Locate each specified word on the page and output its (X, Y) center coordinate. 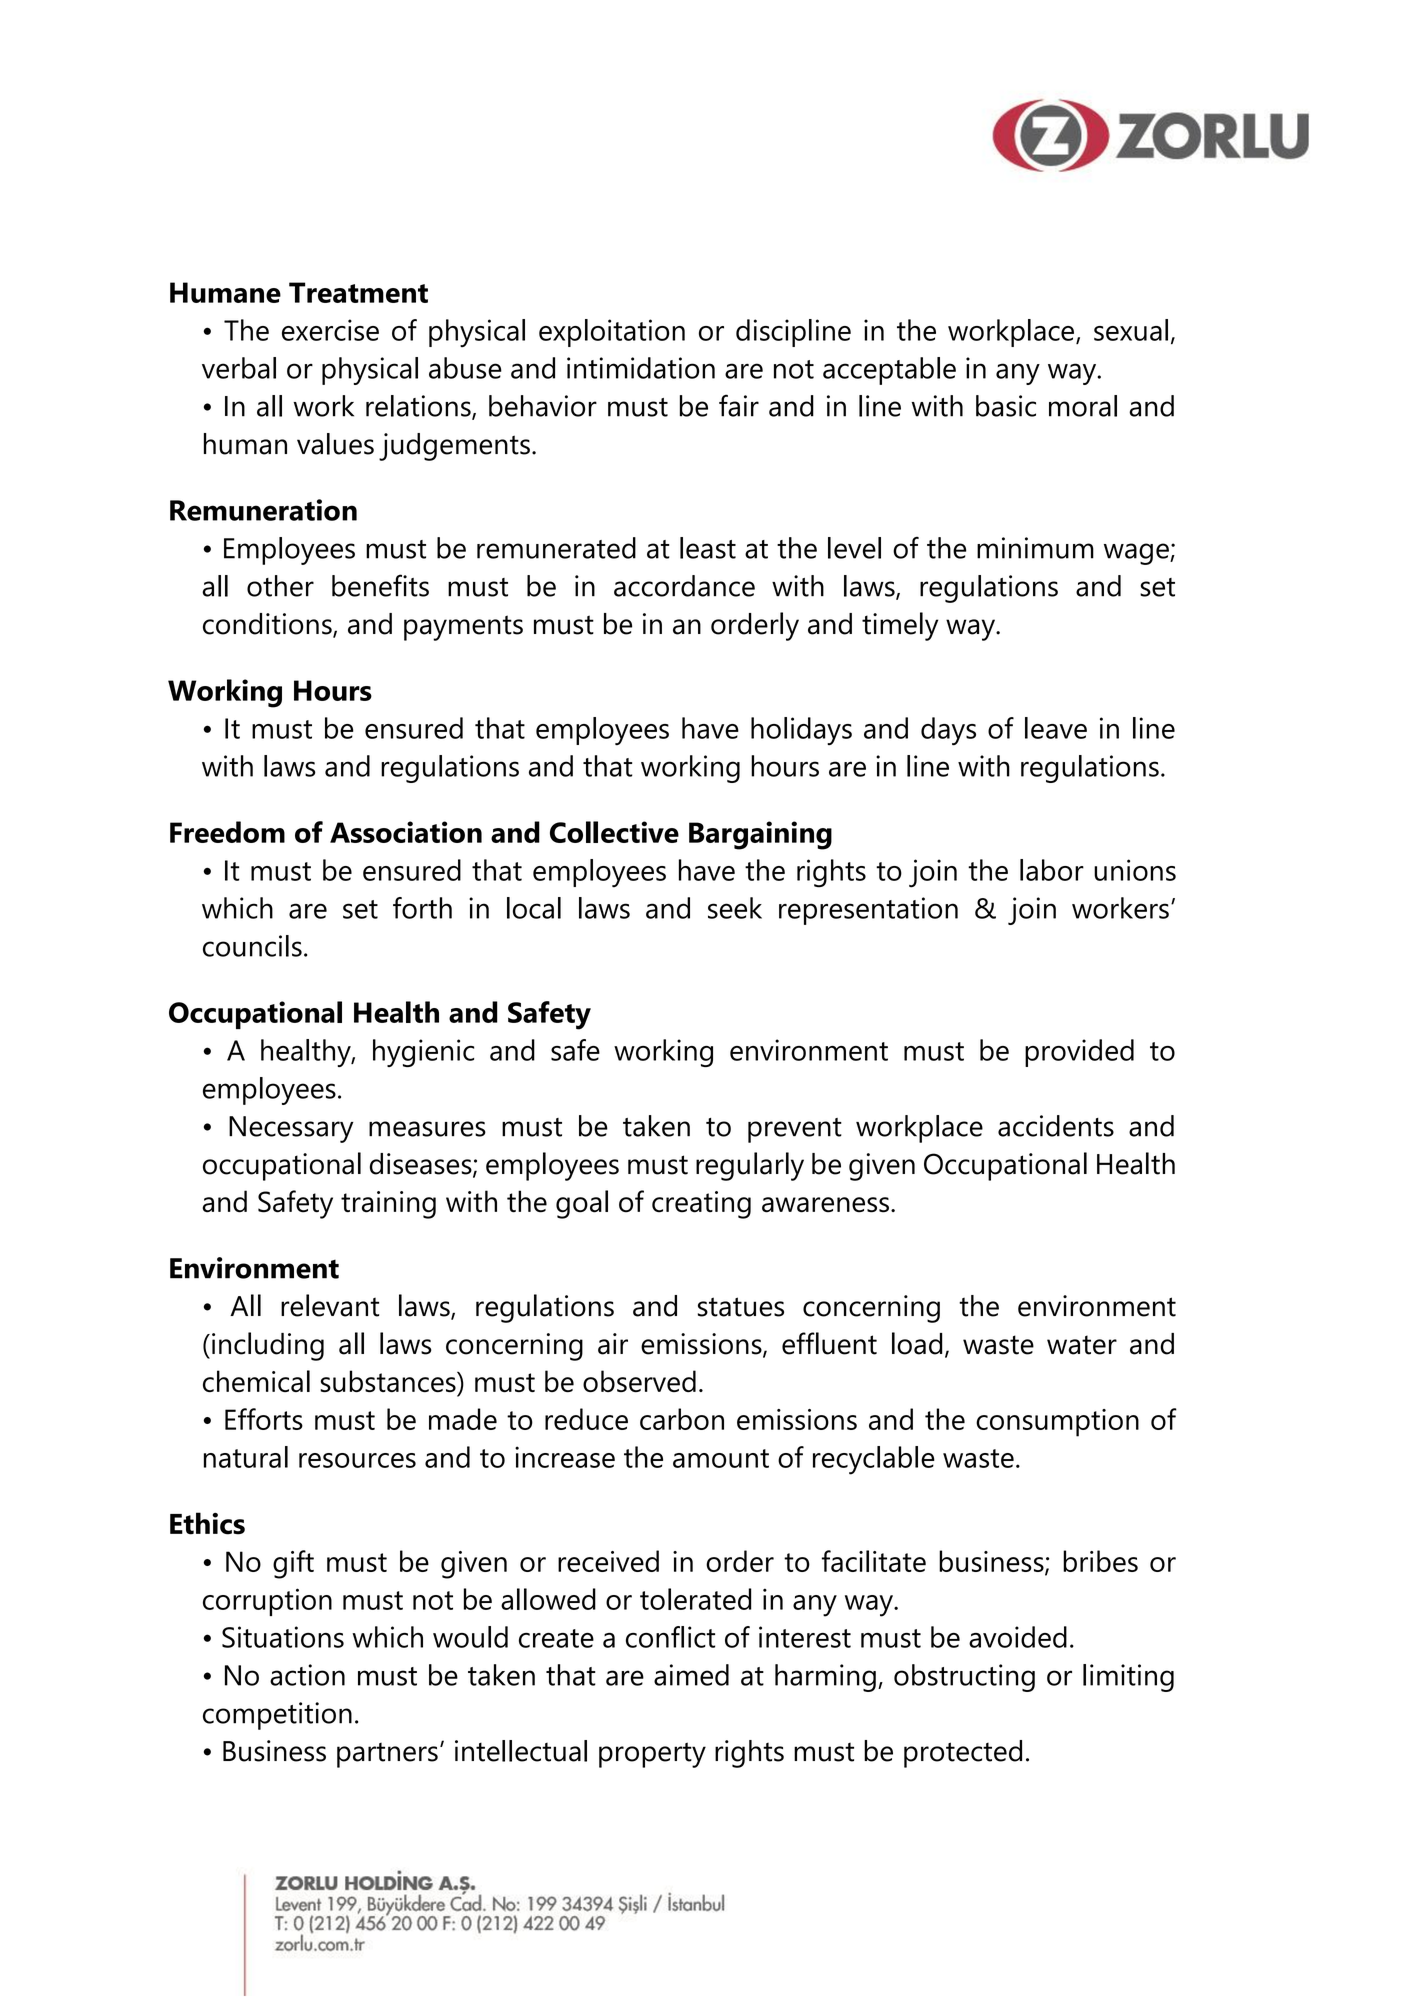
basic (1006, 406)
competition (277, 1716)
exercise (330, 330)
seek (735, 908)
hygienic (423, 1053)
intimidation (641, 368)
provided (1079, 1053)
